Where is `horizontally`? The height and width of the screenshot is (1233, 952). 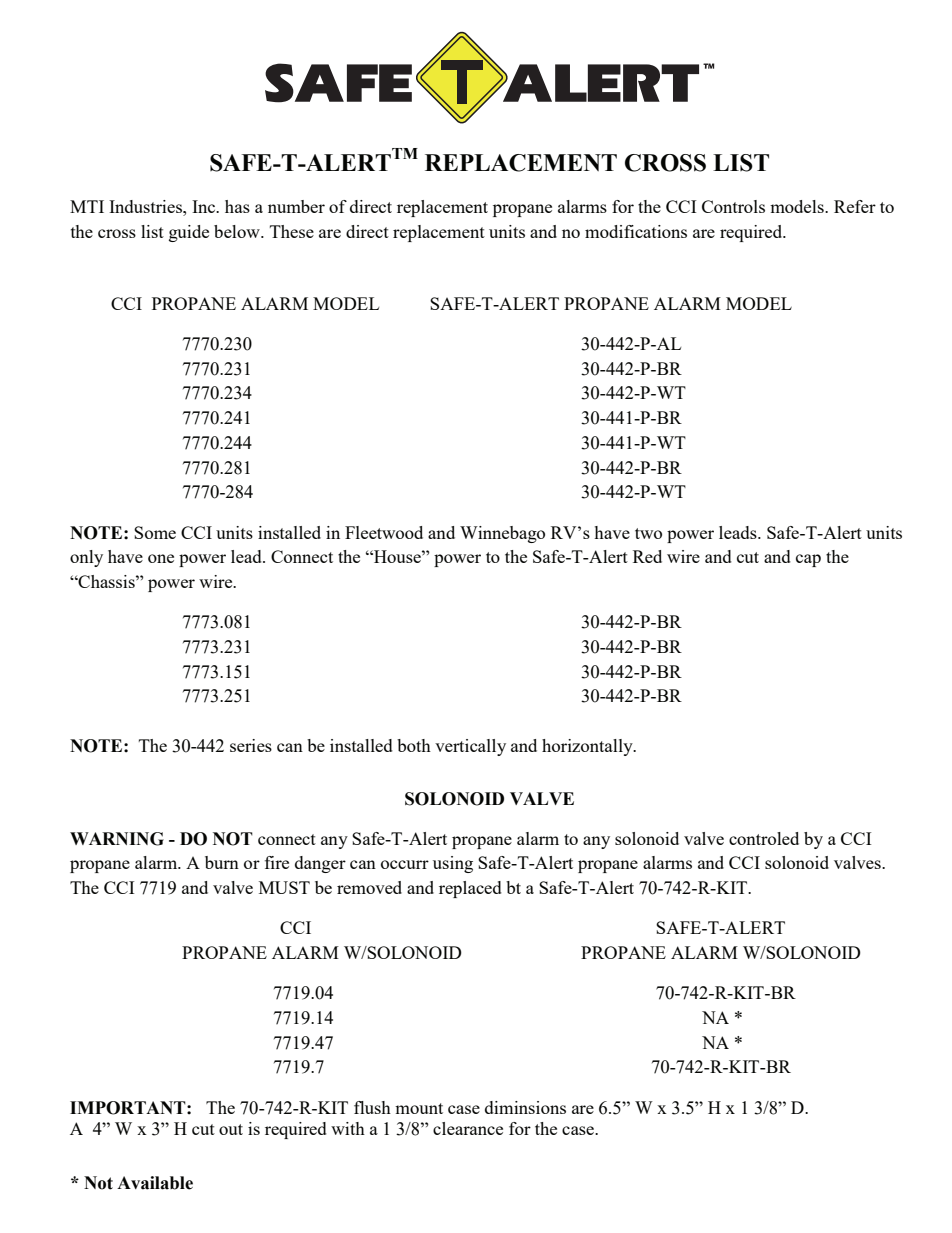 horizontally is located at coordinates (588, 747).
